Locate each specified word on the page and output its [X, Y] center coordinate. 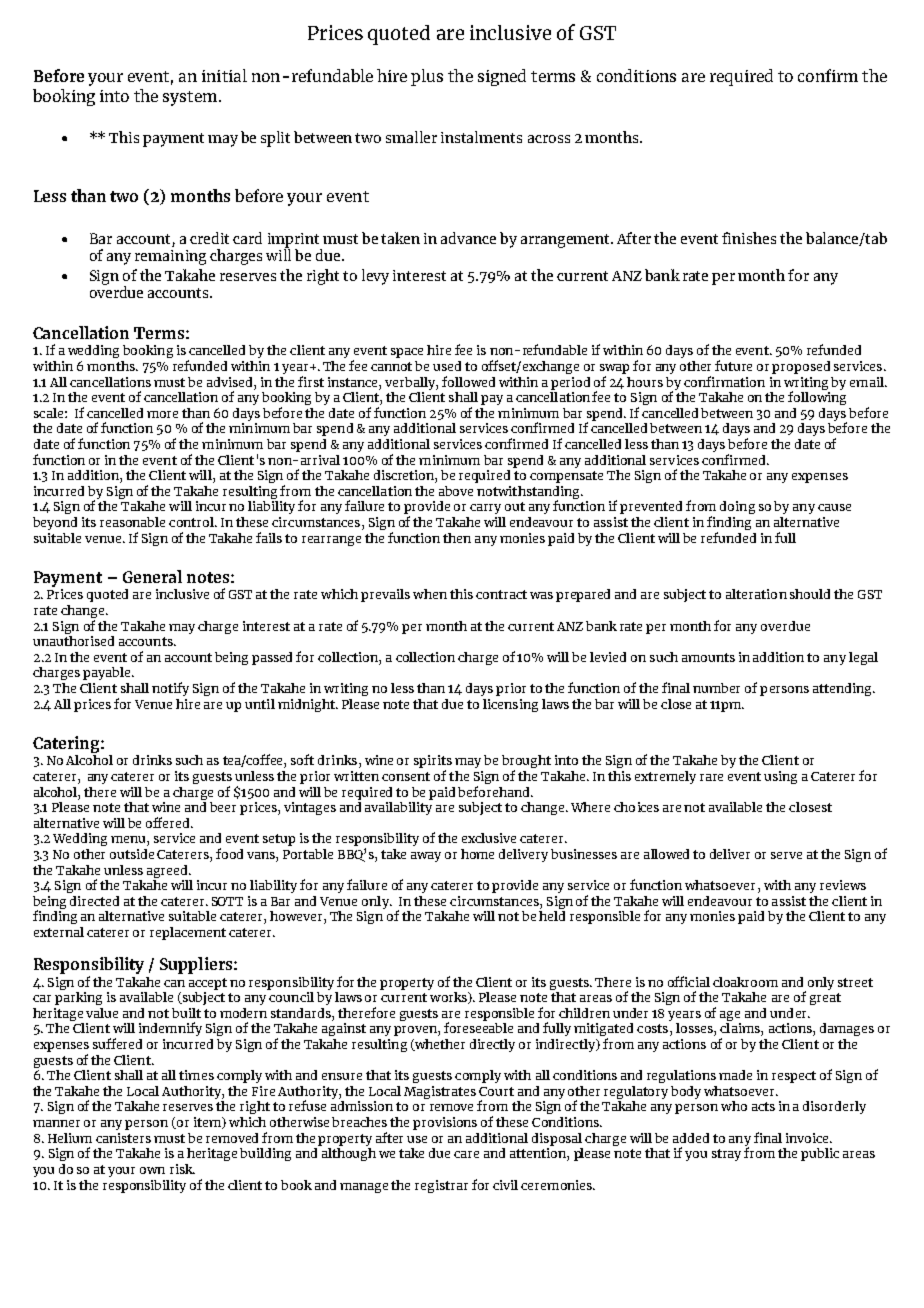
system [191, 98]
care [466, 1154]
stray [726, 1155]
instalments [481, 137]
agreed [168, 871]
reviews [843, 885]
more [162, 414]
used [447, 366]
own [152, 1170]
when [430, 594]
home [477, 854]
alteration [756, 594]
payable [108, 673]
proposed [801, 367]
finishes [749, 238]
